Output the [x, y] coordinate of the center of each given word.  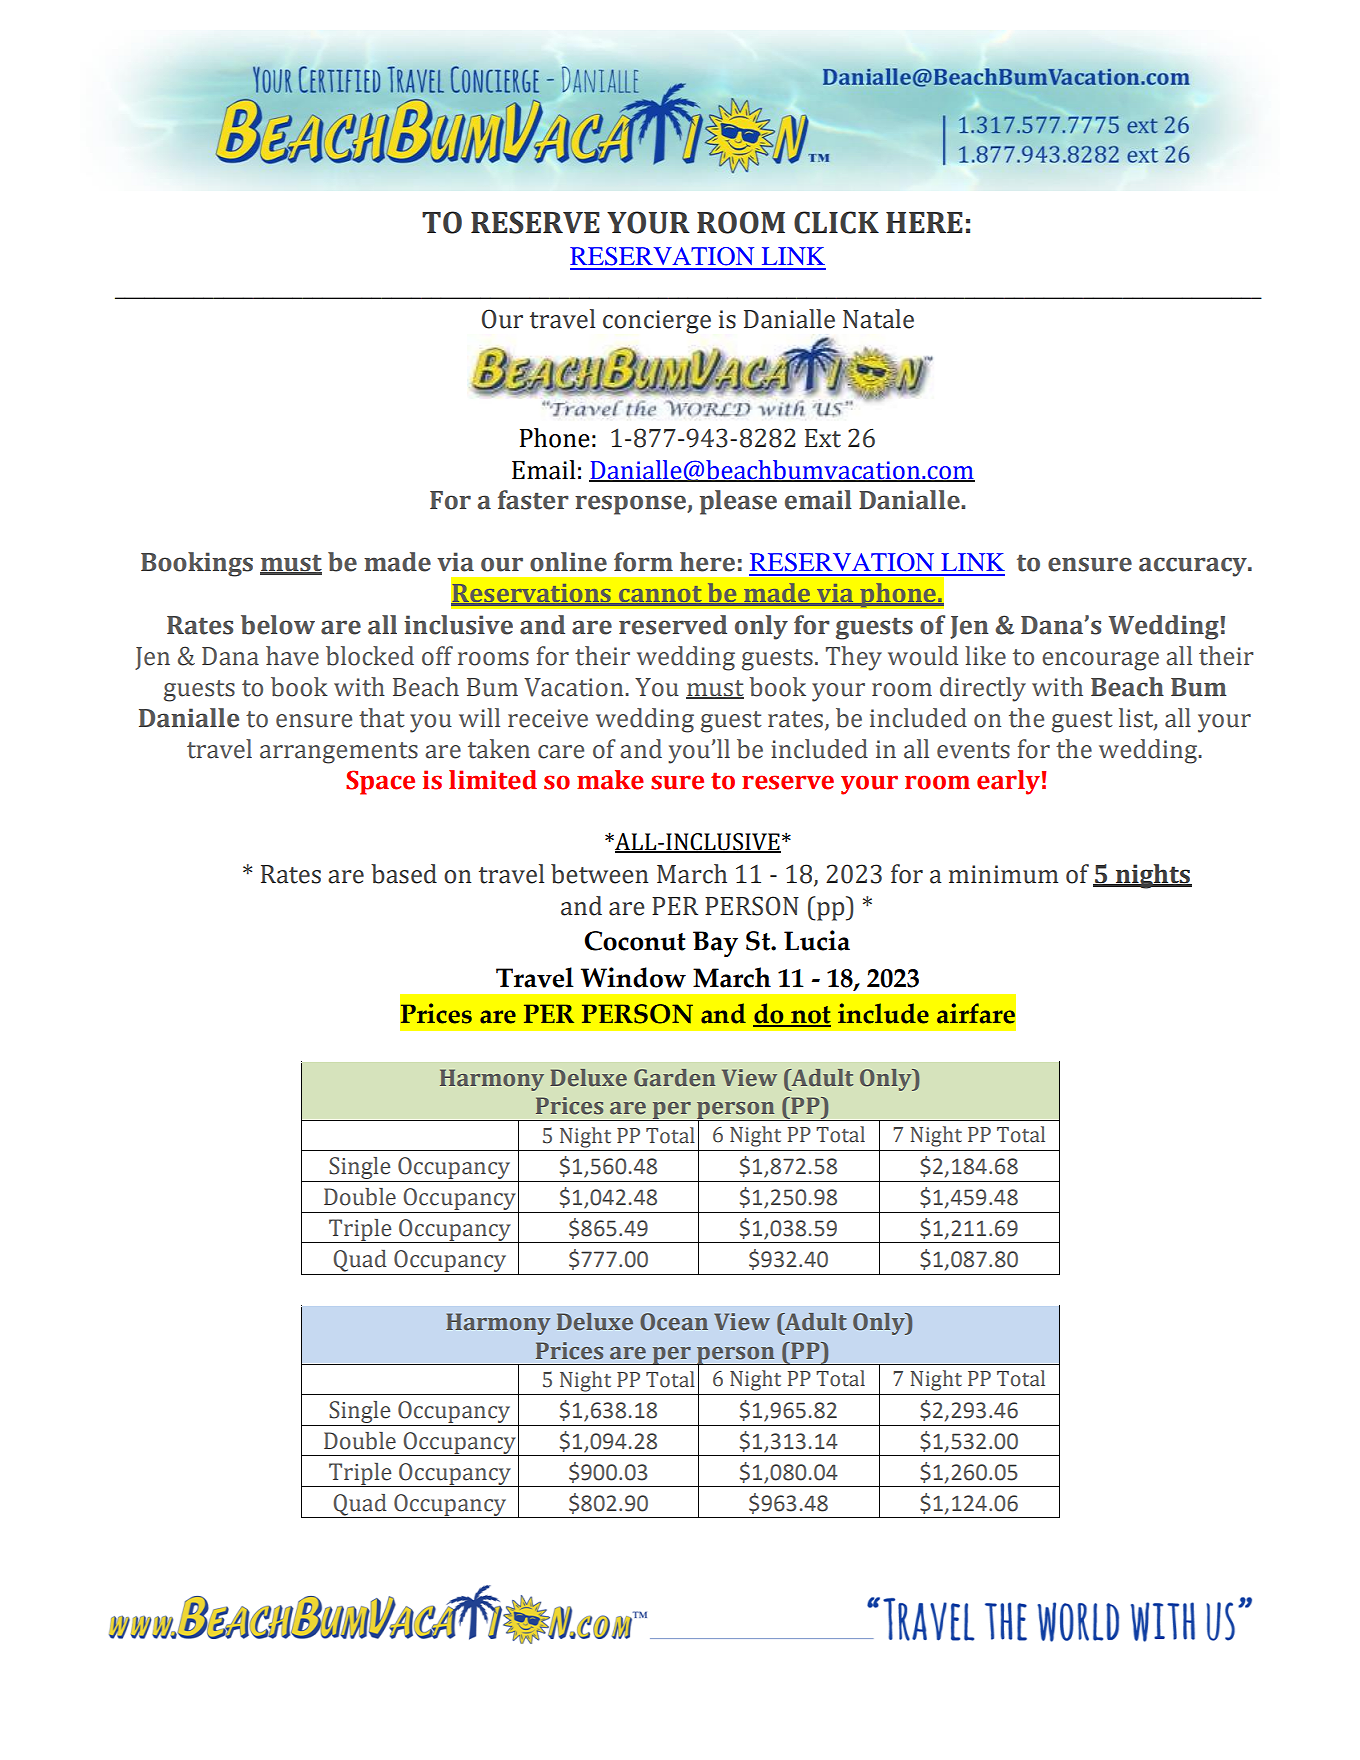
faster [533, 500]
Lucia [817, 940]
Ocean [674, 1322]
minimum [1003, 874]
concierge [657, 322]
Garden [674, 1077]
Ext [823, 438]
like [985, 656]
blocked [370, 656]
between [599, 874]
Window [633, 977]
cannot [660, 595]
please [738, 502]
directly [983, 689]
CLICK [836, 222]
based [404, 874]
